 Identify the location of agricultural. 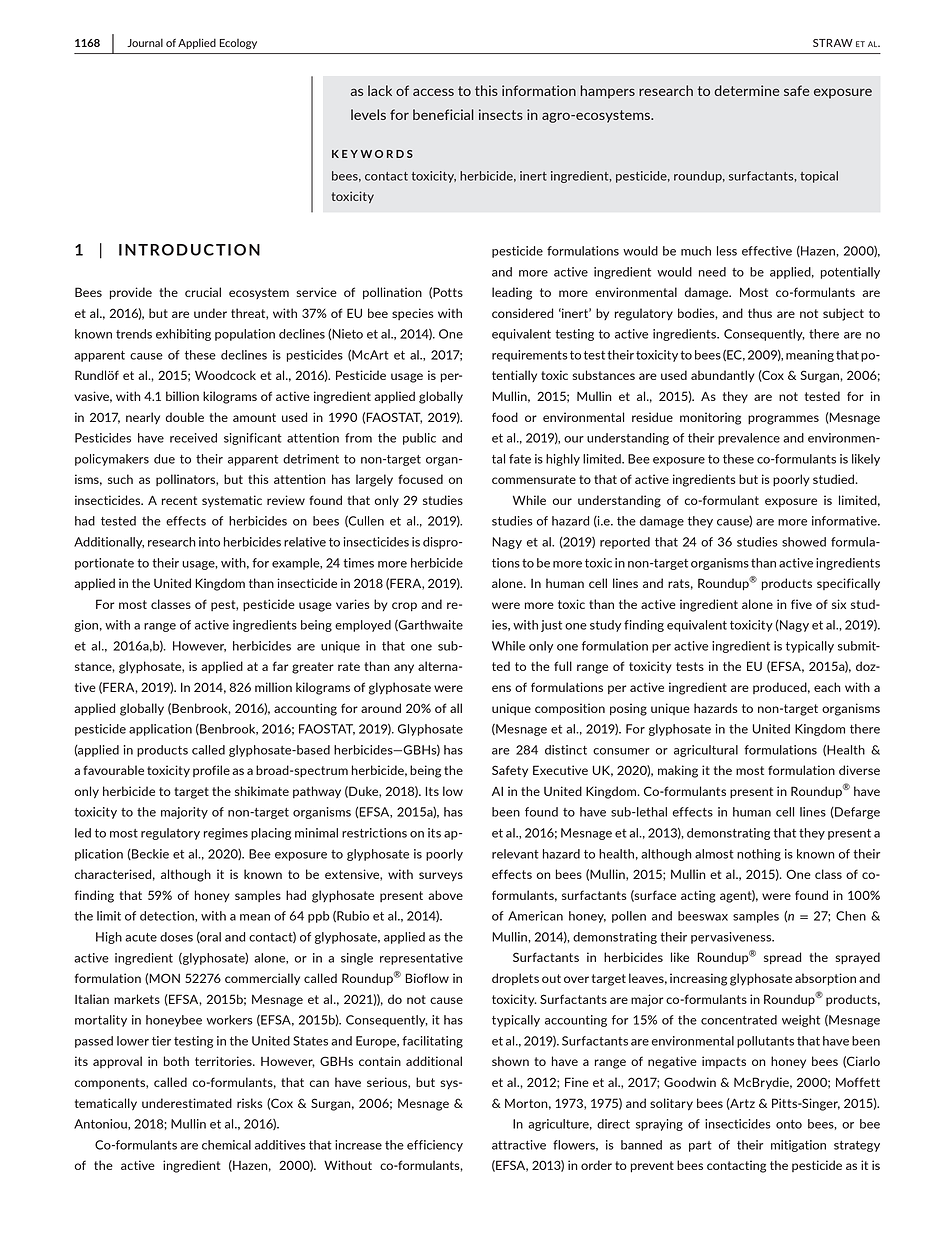
(706, 751).
